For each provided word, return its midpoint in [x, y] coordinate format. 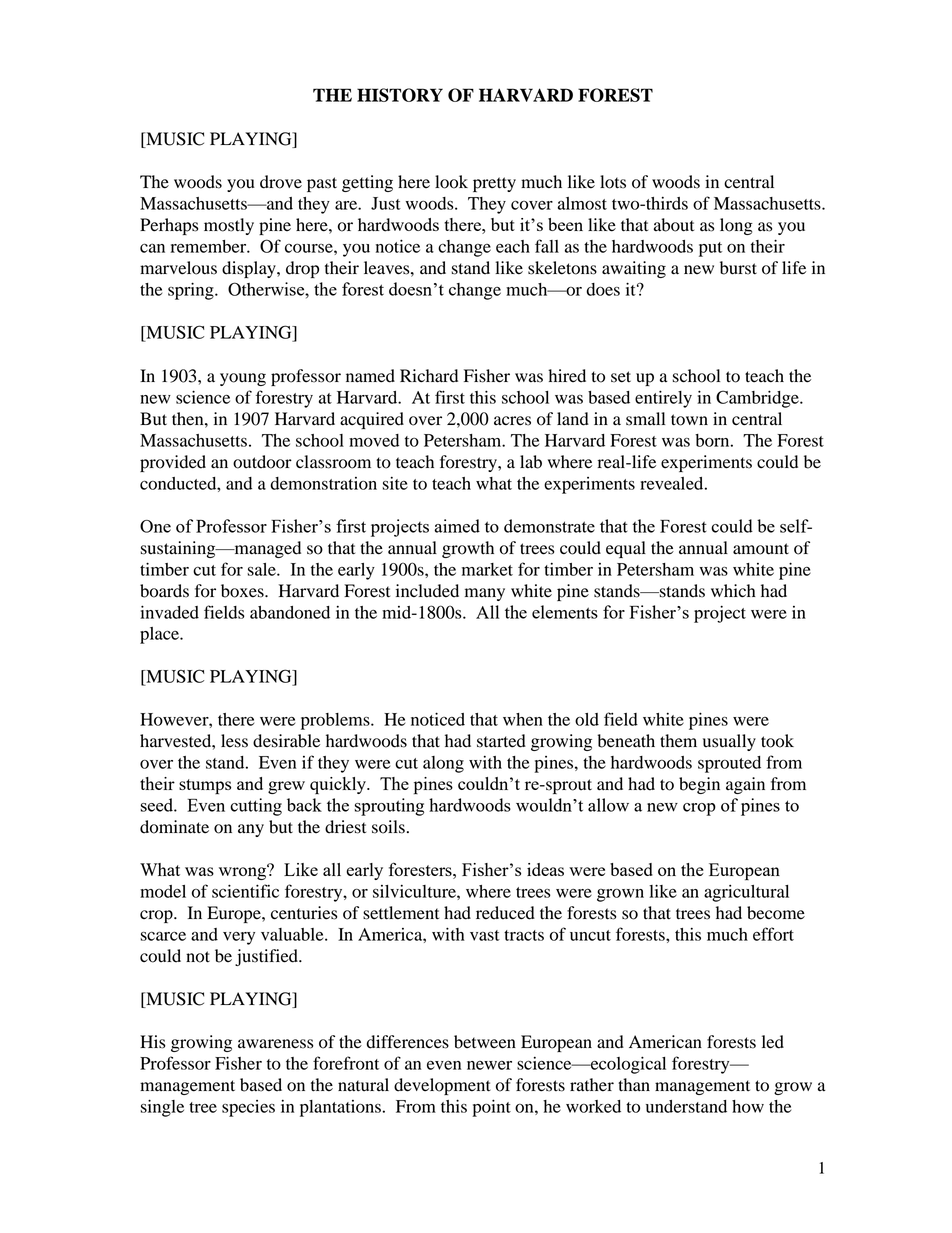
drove [281, 182]
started [501, 741]
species [248, 1108]
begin [699, 785]
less [234, 741]
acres [512, 421]
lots [613, 182]
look [451, 182]
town [689, 420]
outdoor [262, 462]
